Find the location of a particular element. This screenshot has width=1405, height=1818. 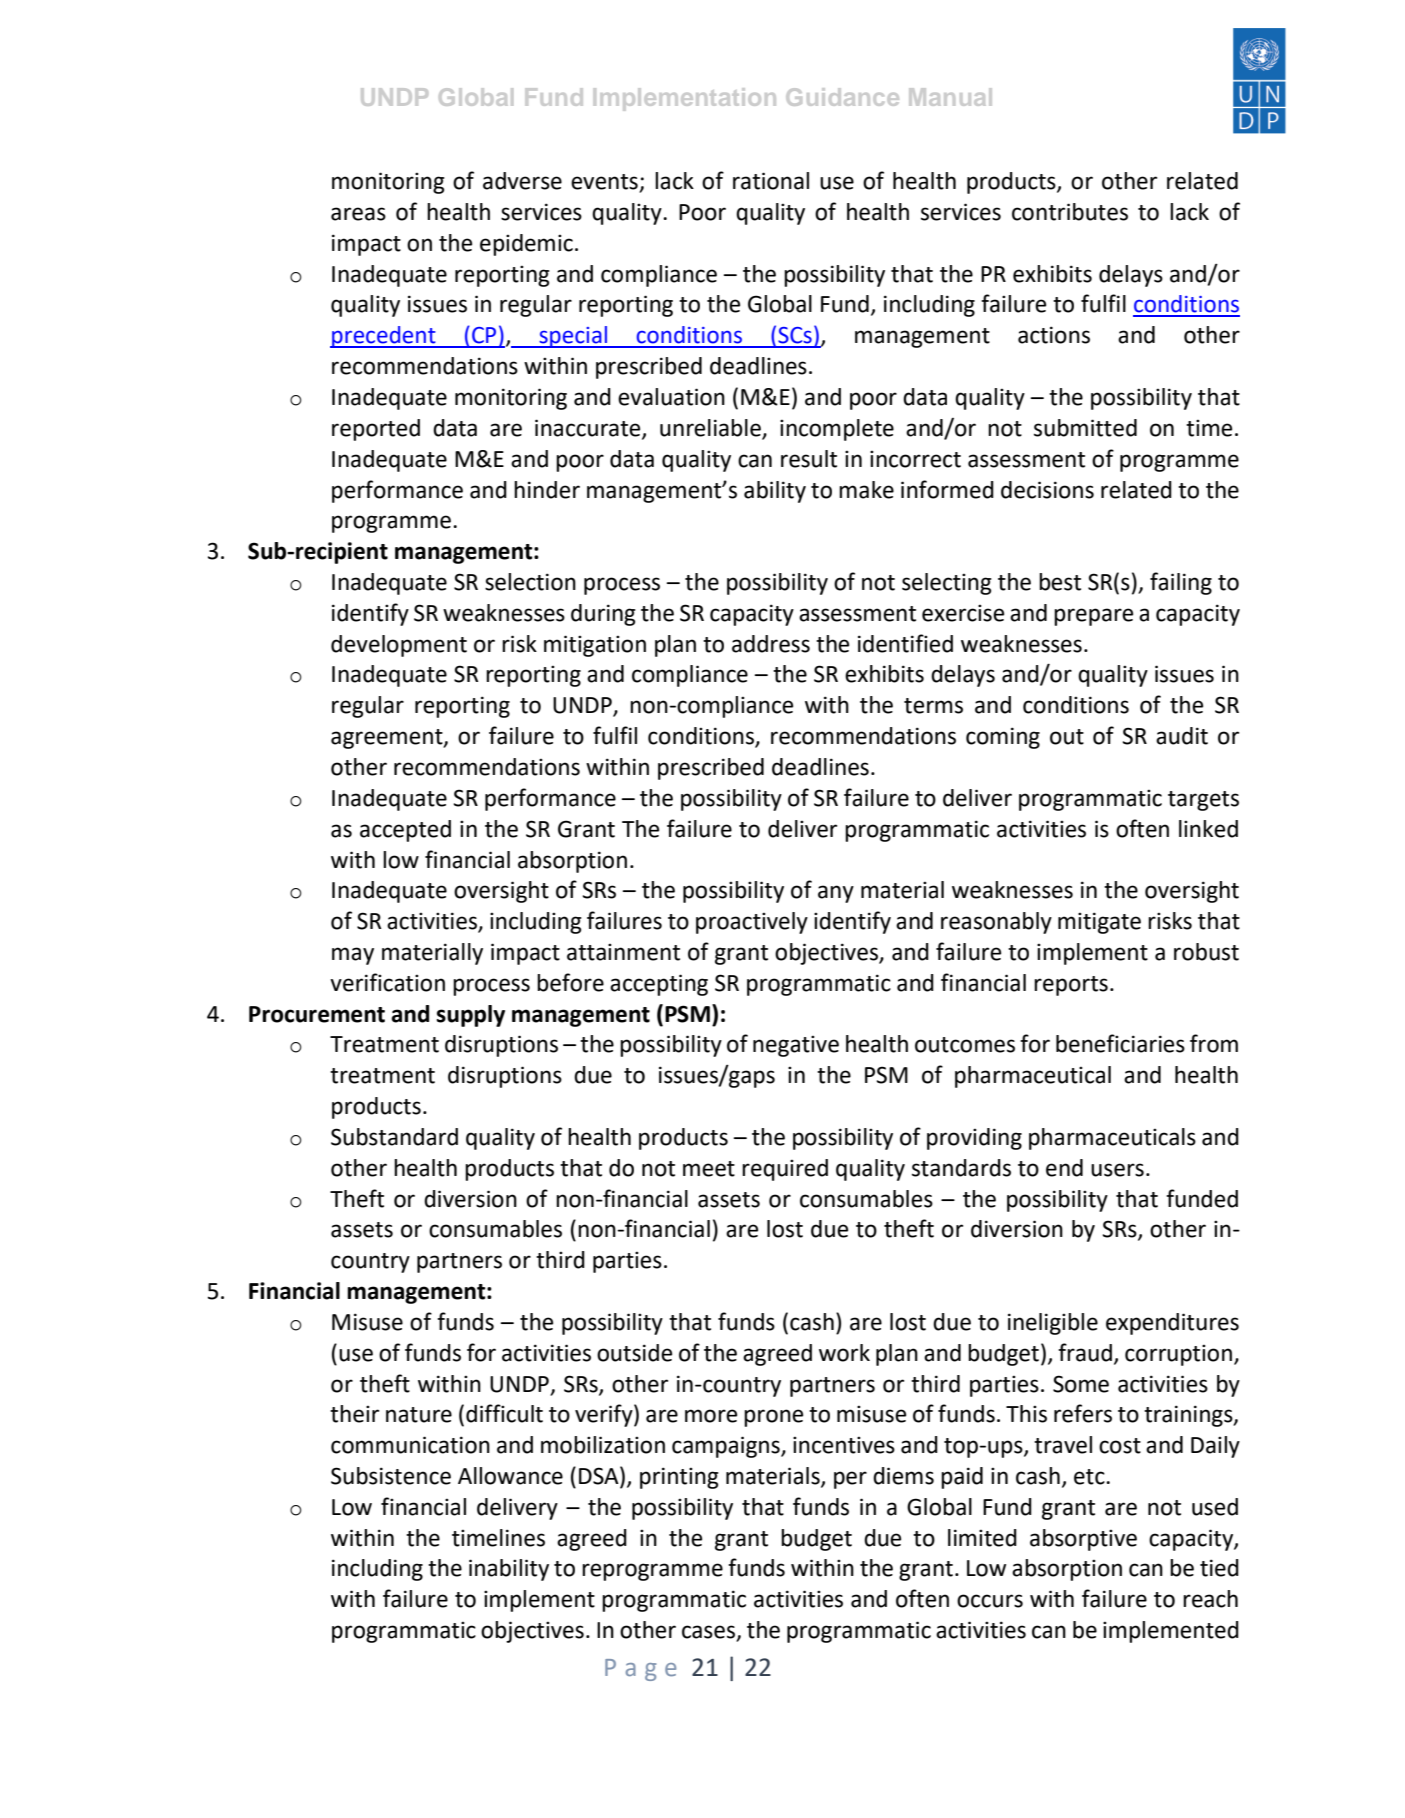

Subsistence is located at coordinates (391, 1476).
